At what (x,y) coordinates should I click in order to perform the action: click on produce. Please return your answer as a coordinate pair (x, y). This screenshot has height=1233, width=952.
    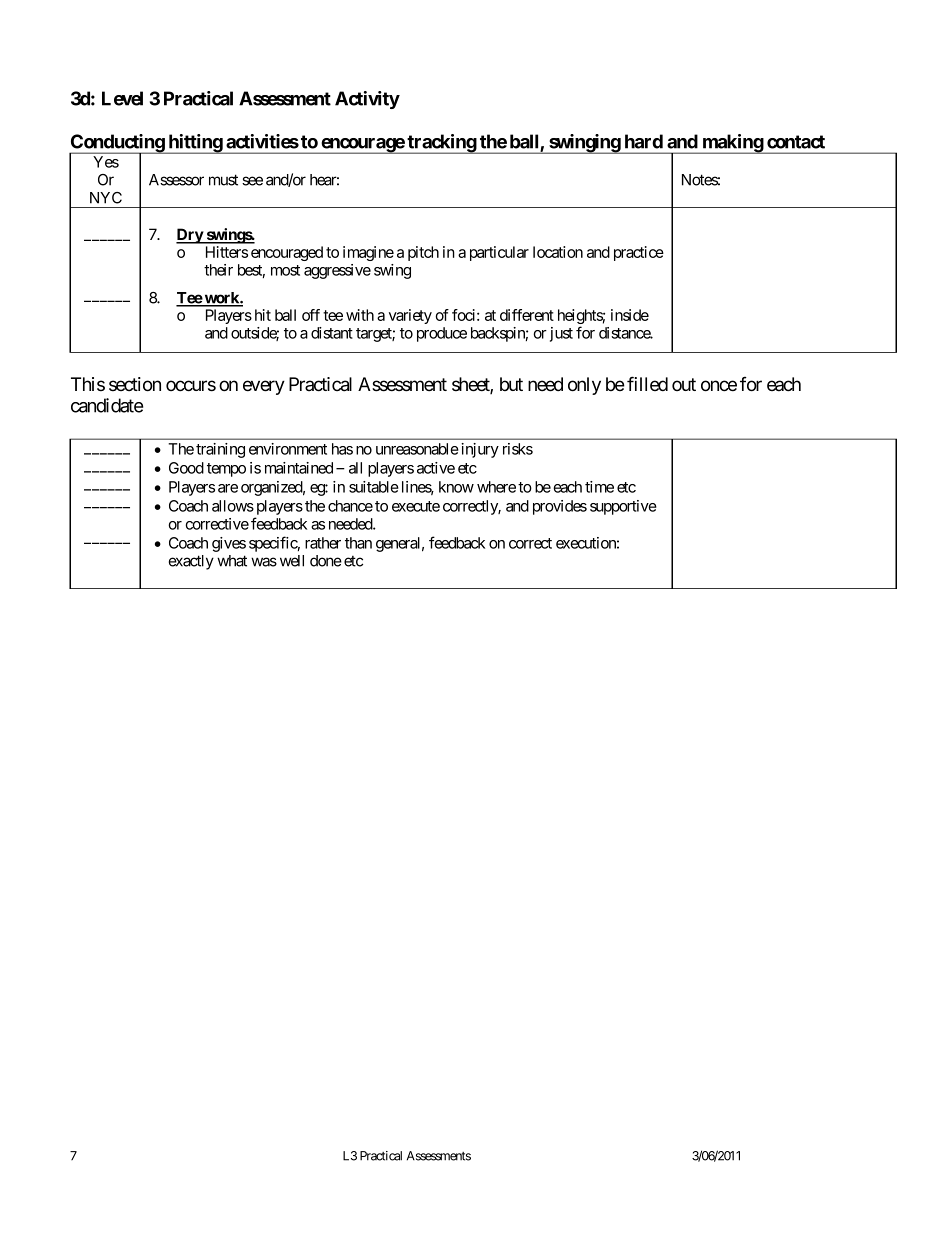
    Looking at the image, I should click on (442, 334).
